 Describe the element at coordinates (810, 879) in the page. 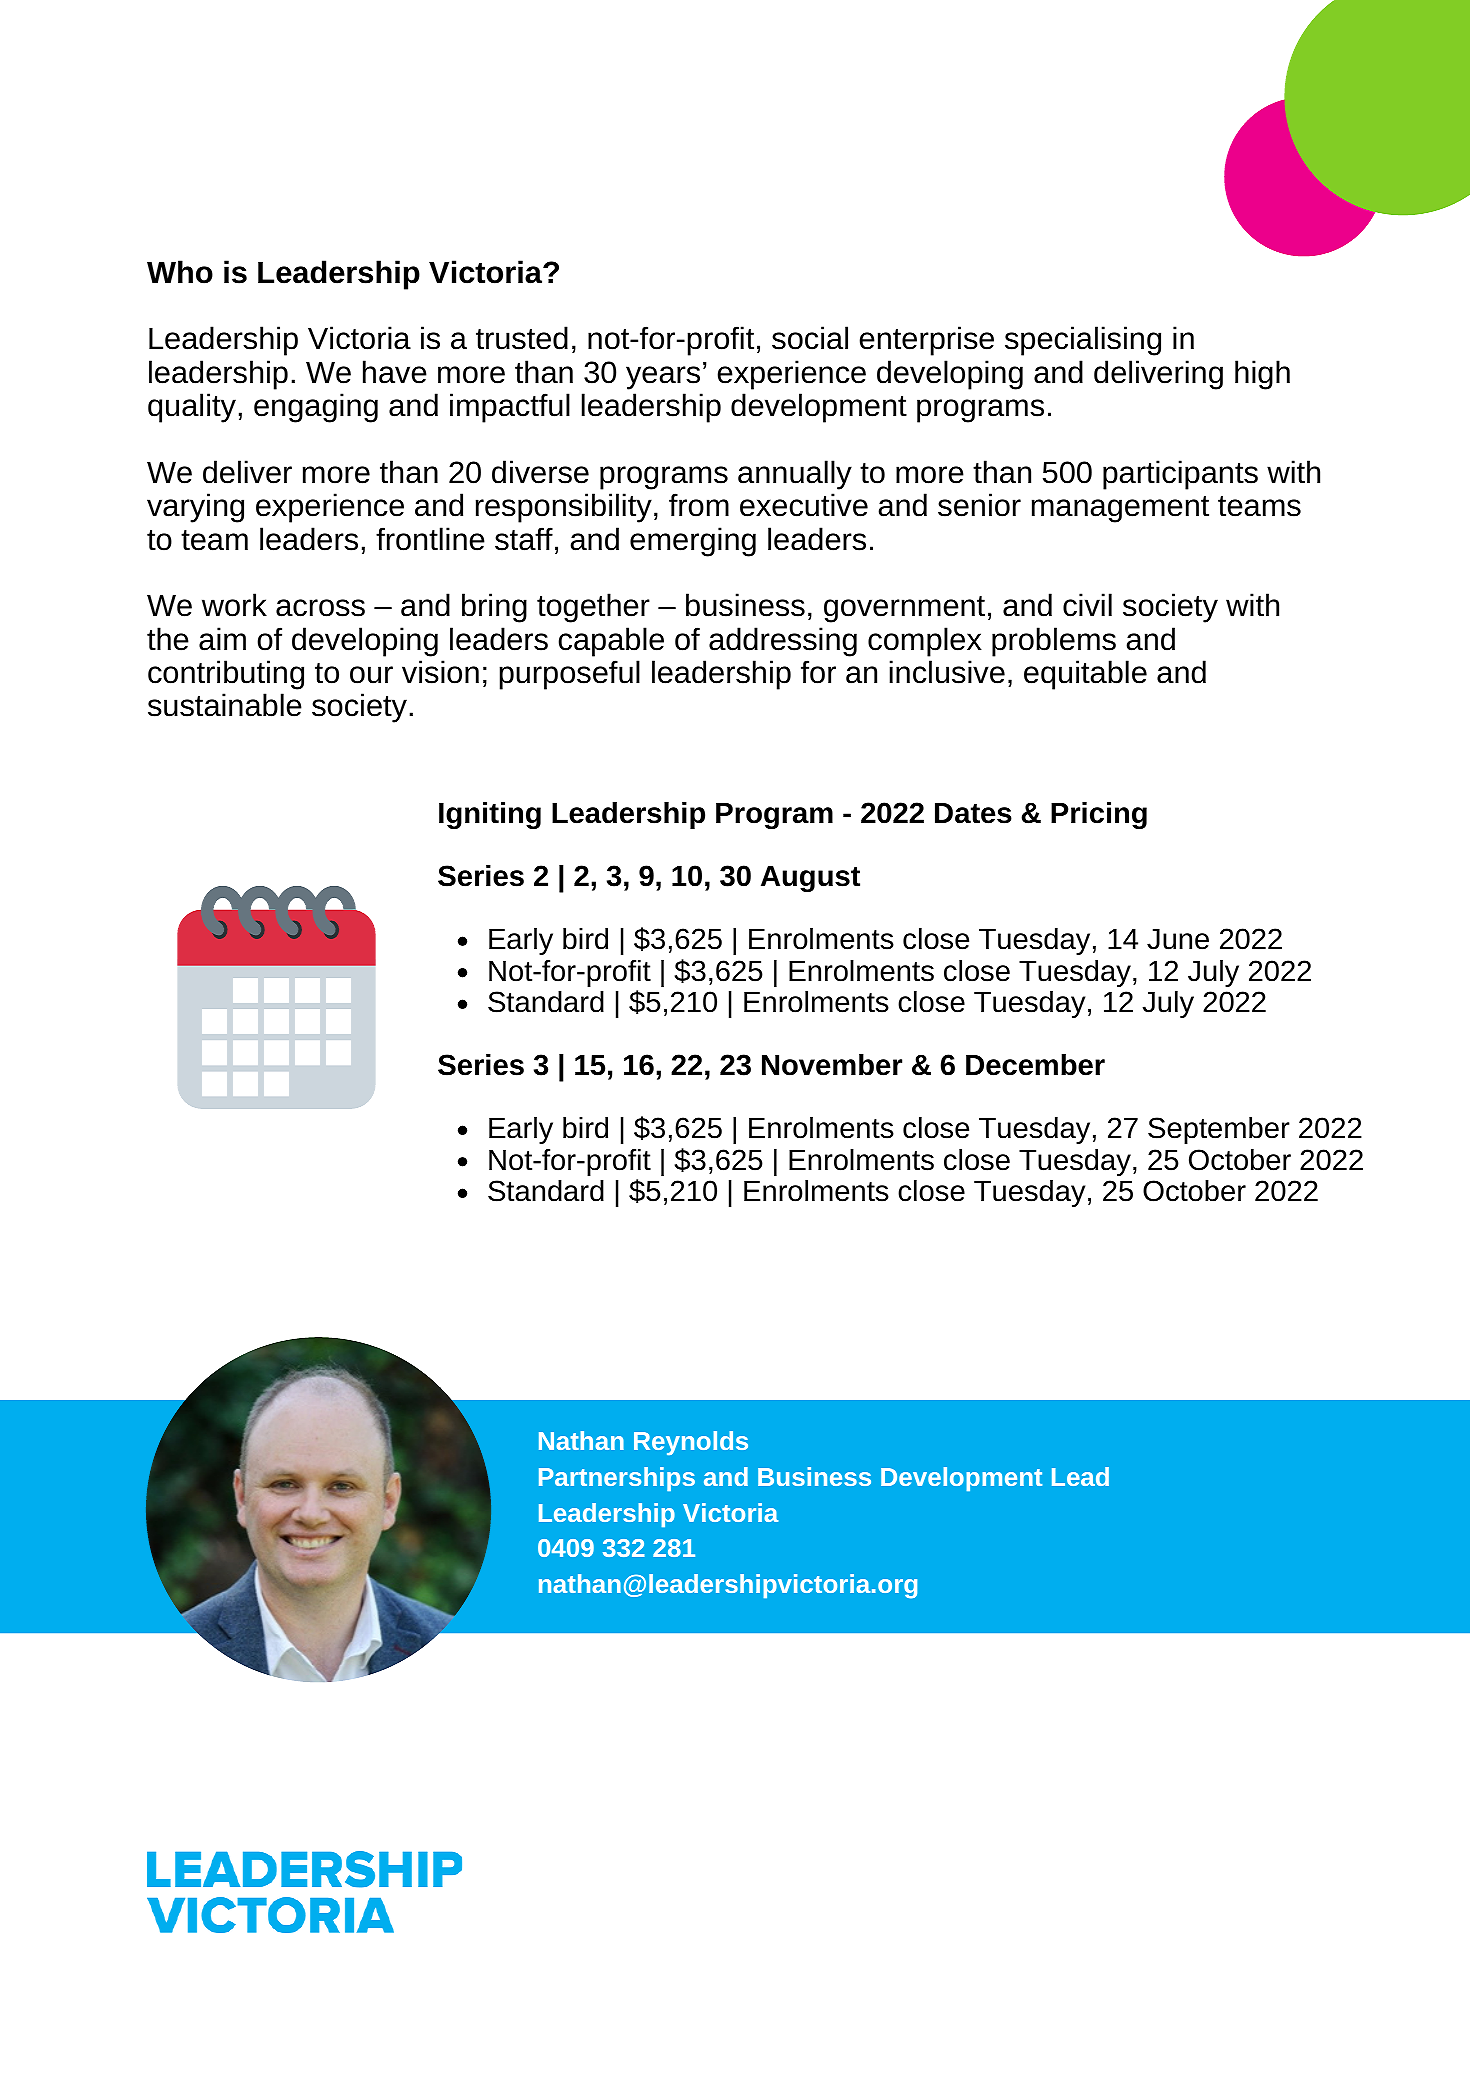

I see `August` at that location.
